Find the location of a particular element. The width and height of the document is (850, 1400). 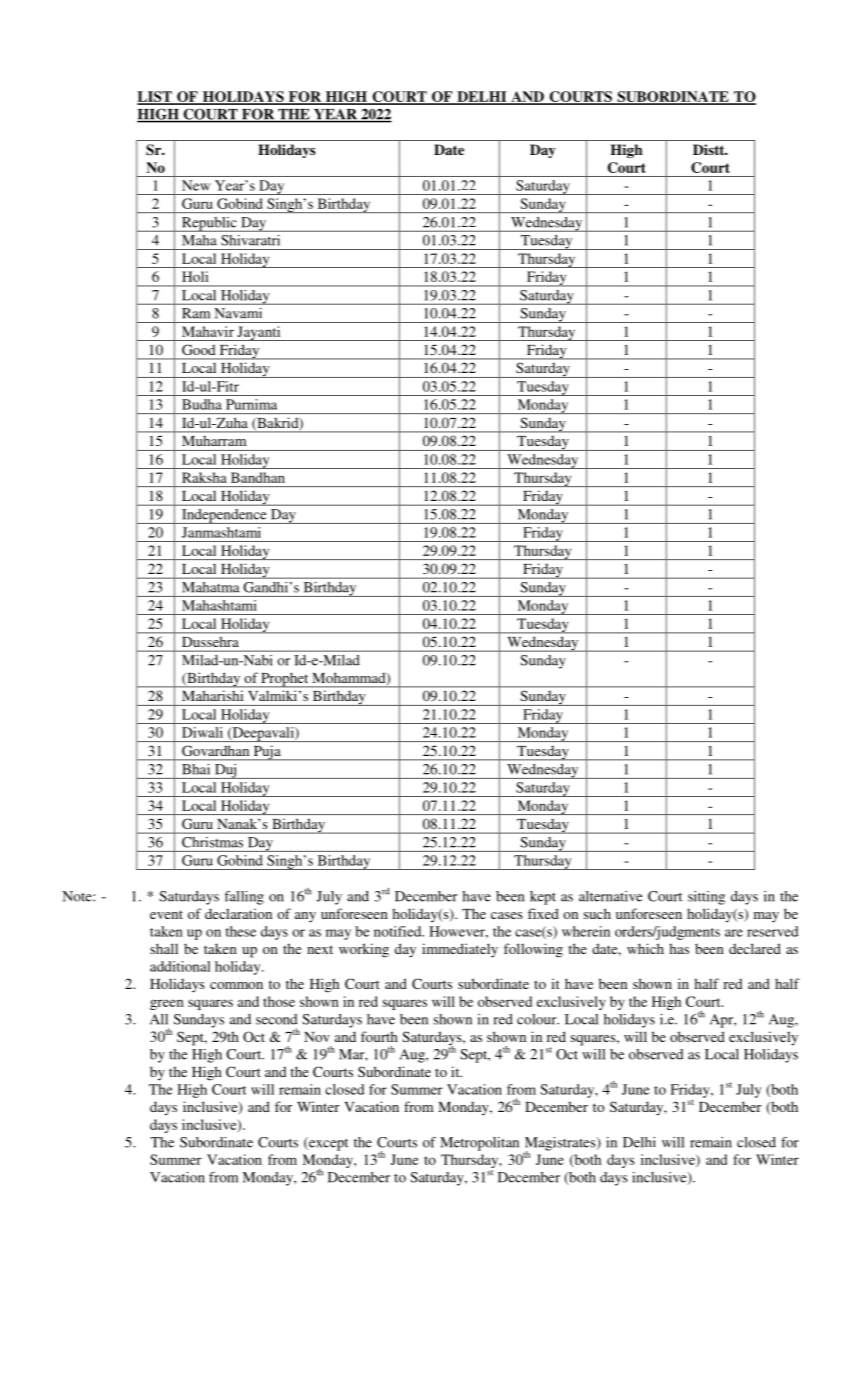

Republic is located at coordinates (209, 224).
